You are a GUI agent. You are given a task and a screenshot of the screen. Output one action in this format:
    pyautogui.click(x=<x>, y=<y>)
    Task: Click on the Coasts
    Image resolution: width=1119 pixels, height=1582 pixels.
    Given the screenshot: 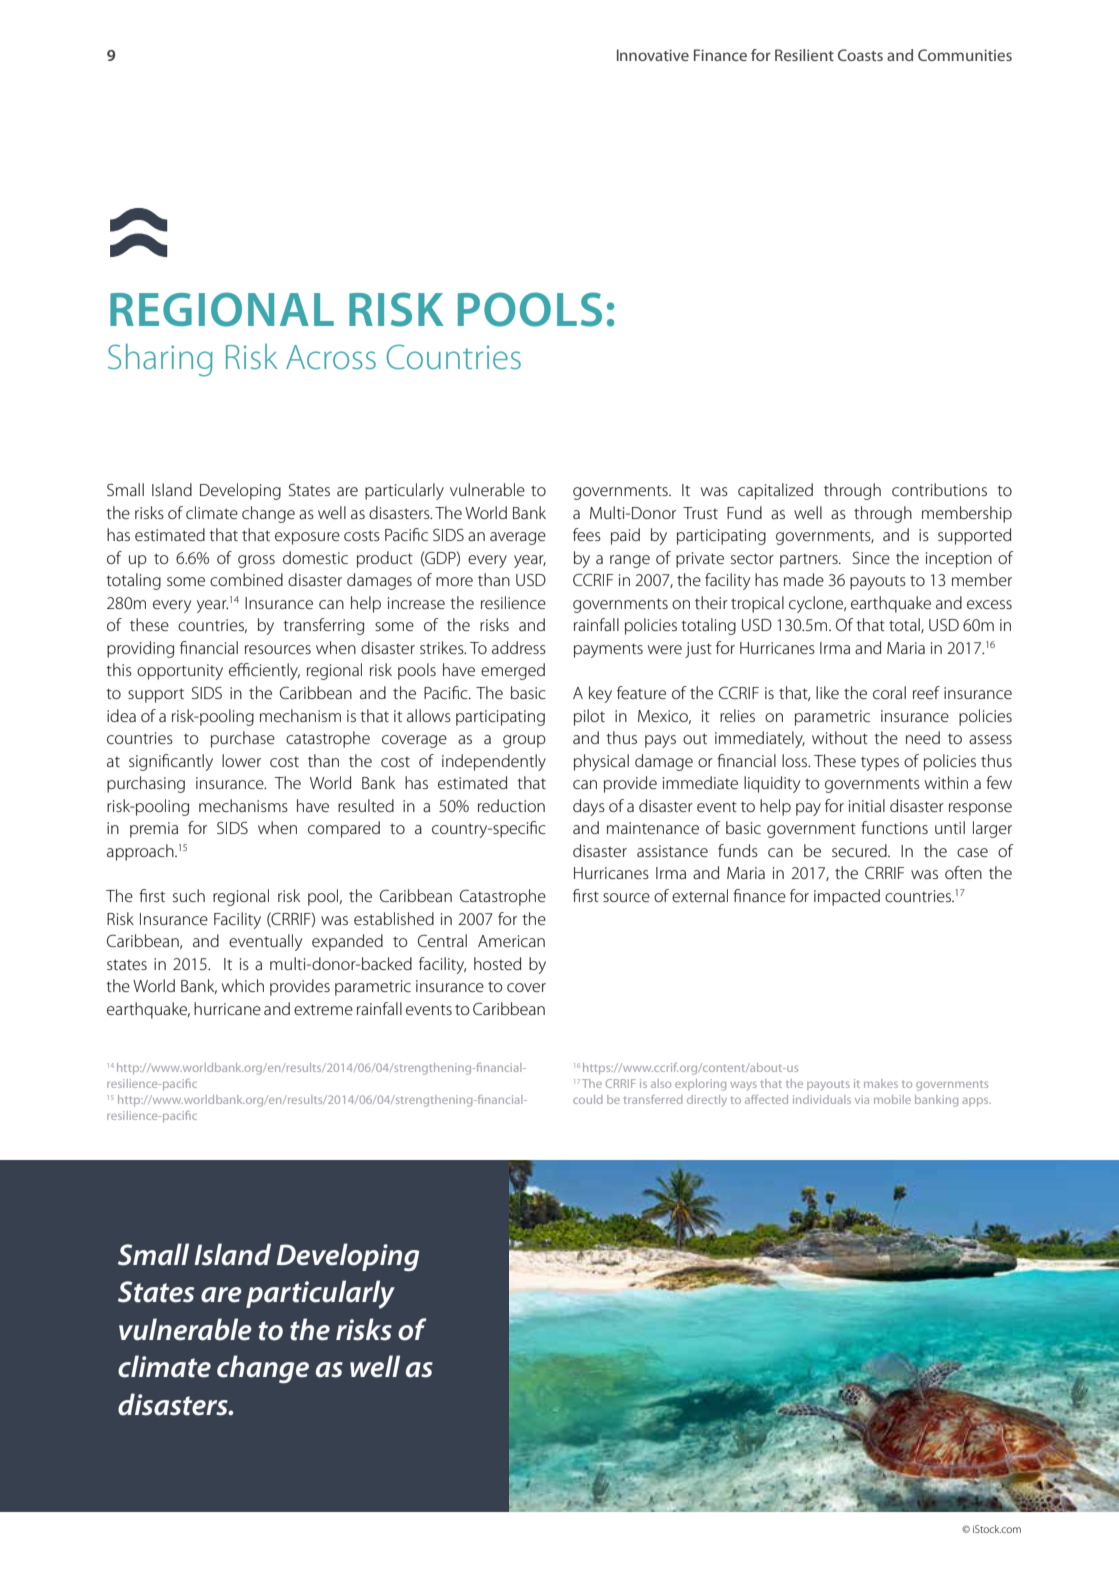 What is the action you would take?
    pyautogui.click(x=860, y=55)
